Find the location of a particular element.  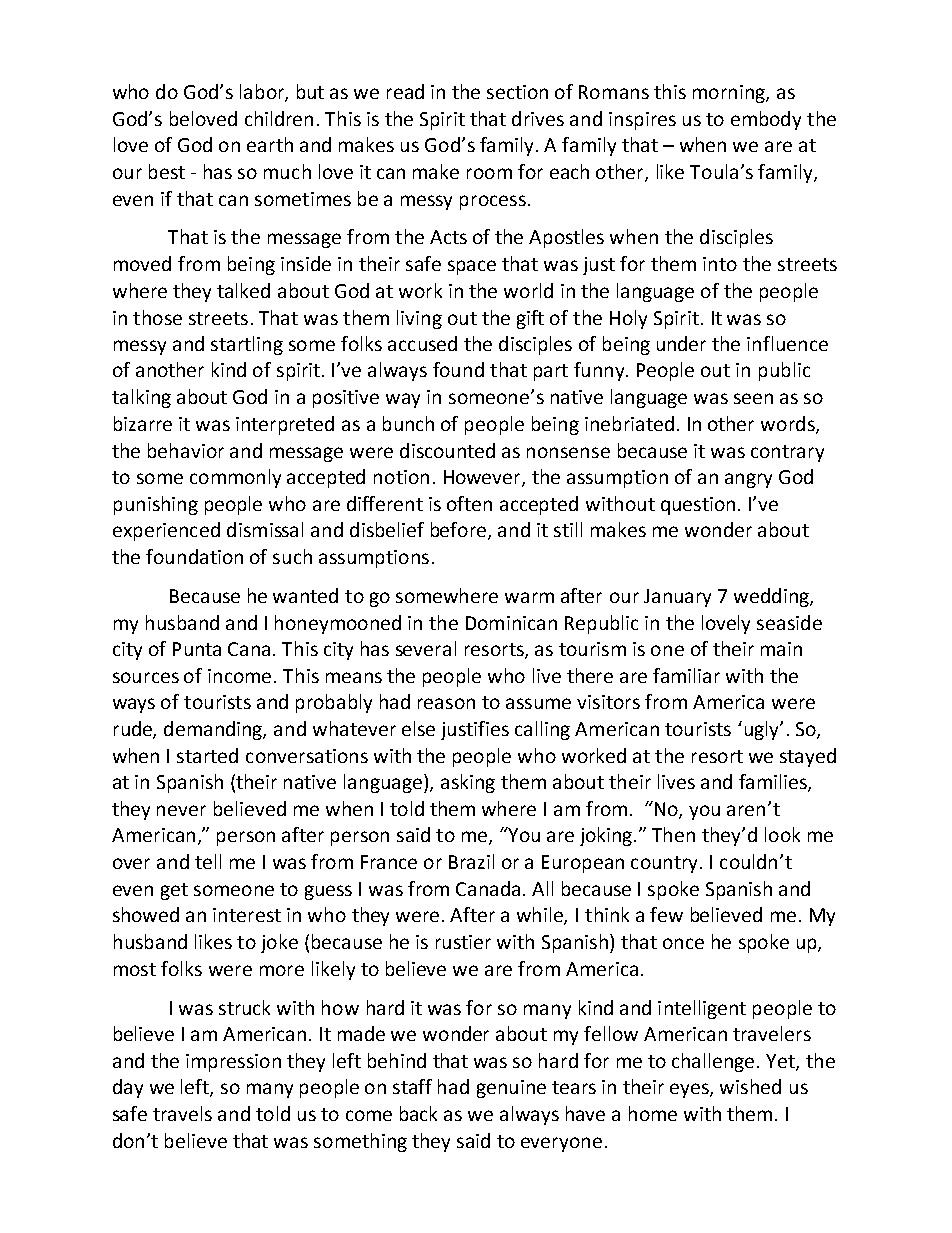

started is located at coordinates (207, 755).
